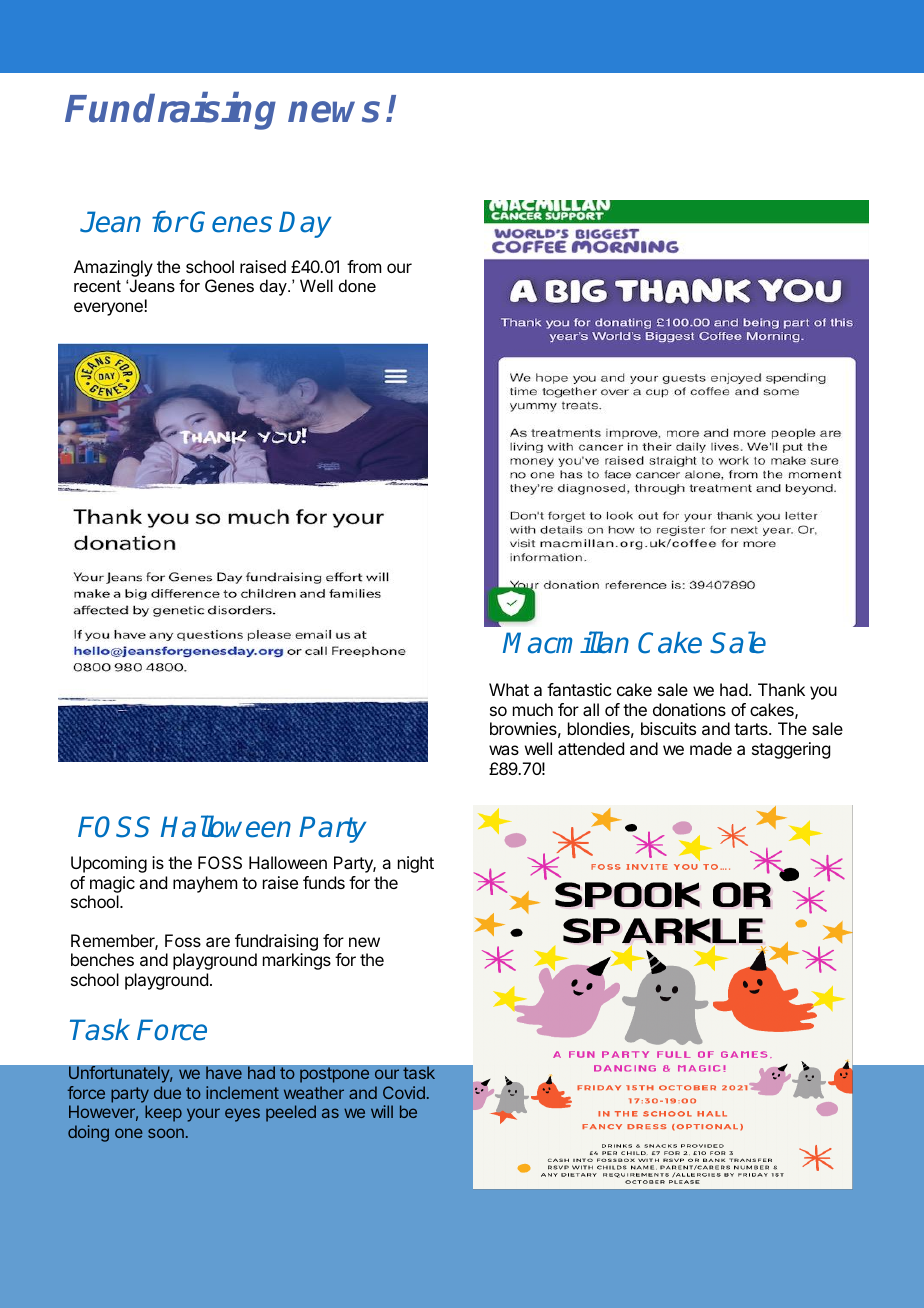  Describe the element at coordinates (781, 689) in the image. I see `Thank` at that location.
